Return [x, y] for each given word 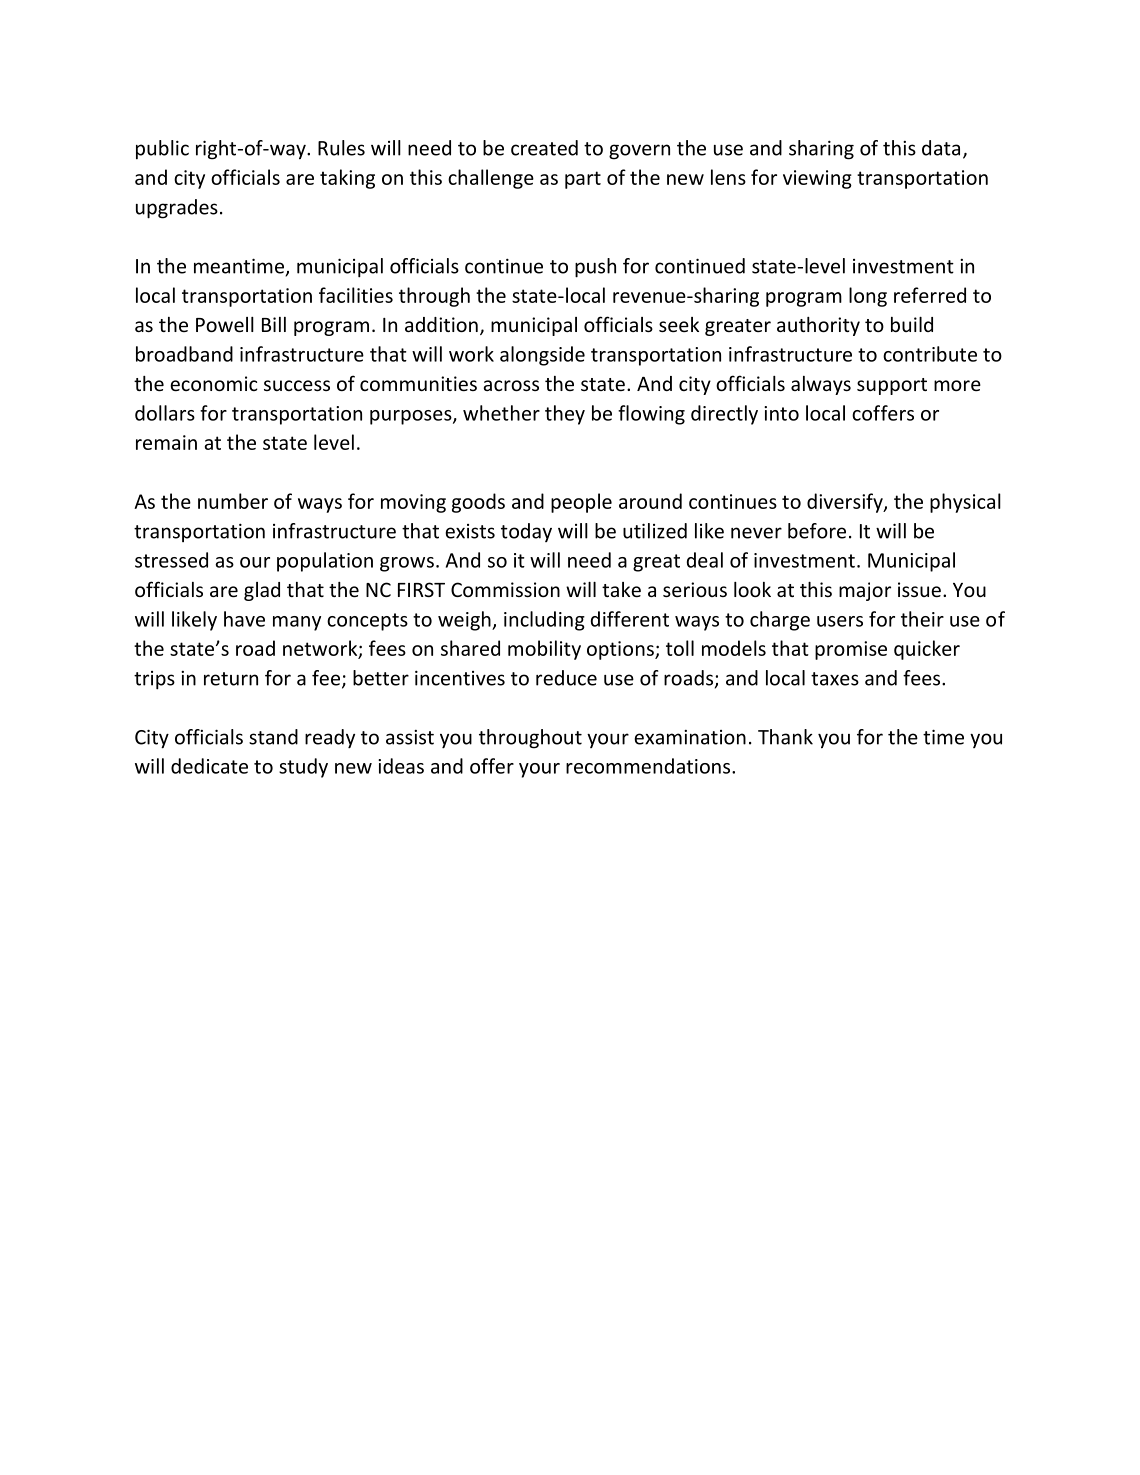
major [865, 591]
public [162, 149]
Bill [274, 324]
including [544, 621]
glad [262, 591]
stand [273, 737]
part [583, 180]
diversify [846, 503]
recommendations [649, 766]
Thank [785, 737]
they [565, 415]
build [912, 324]
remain [166, 442]
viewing [817, 179]
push [595, 268]
